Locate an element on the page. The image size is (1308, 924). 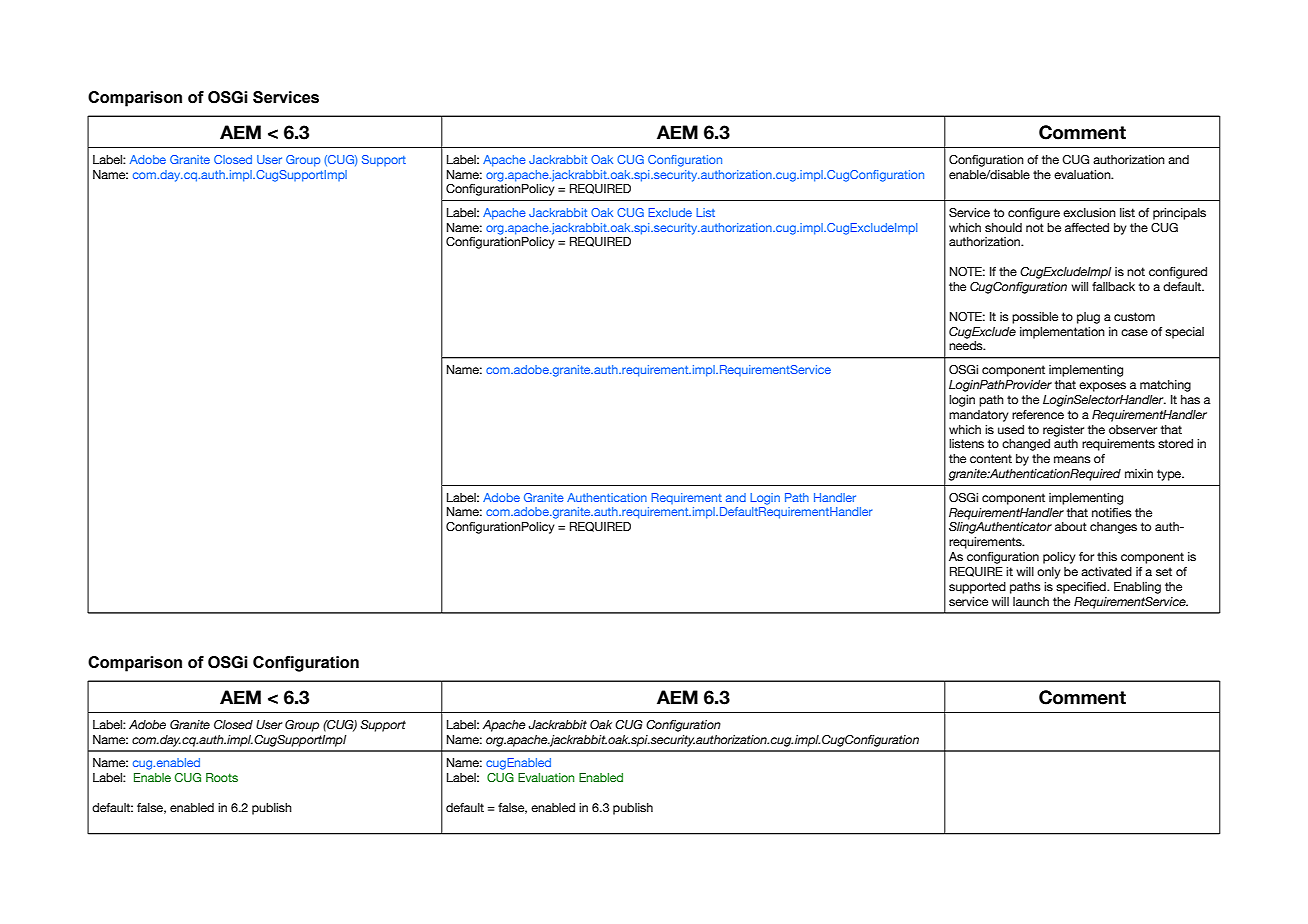
should is located at coordinates (1003, 227).
